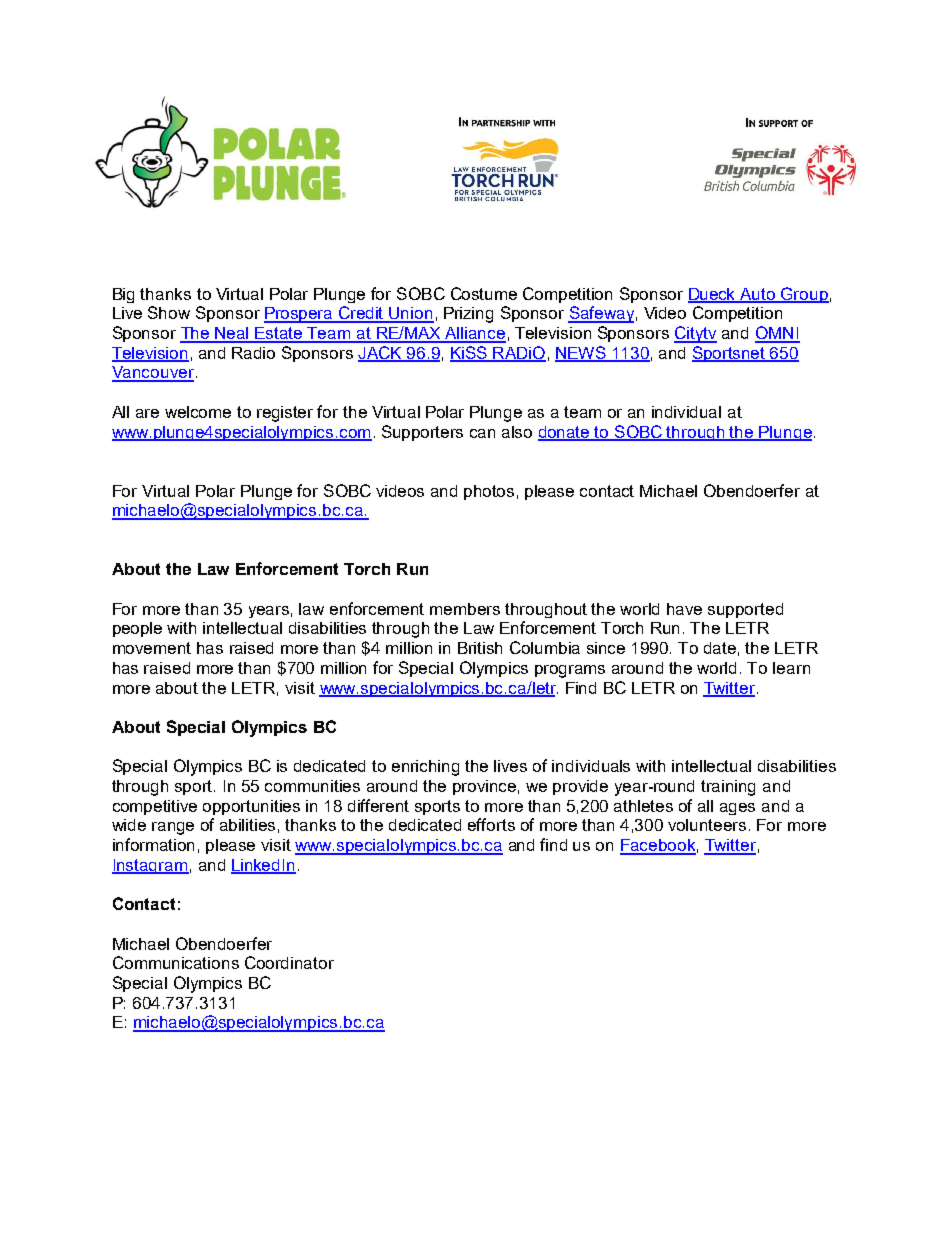  Describe the element at coordinates (152, 648) in the image. I see `movement` at that location.
